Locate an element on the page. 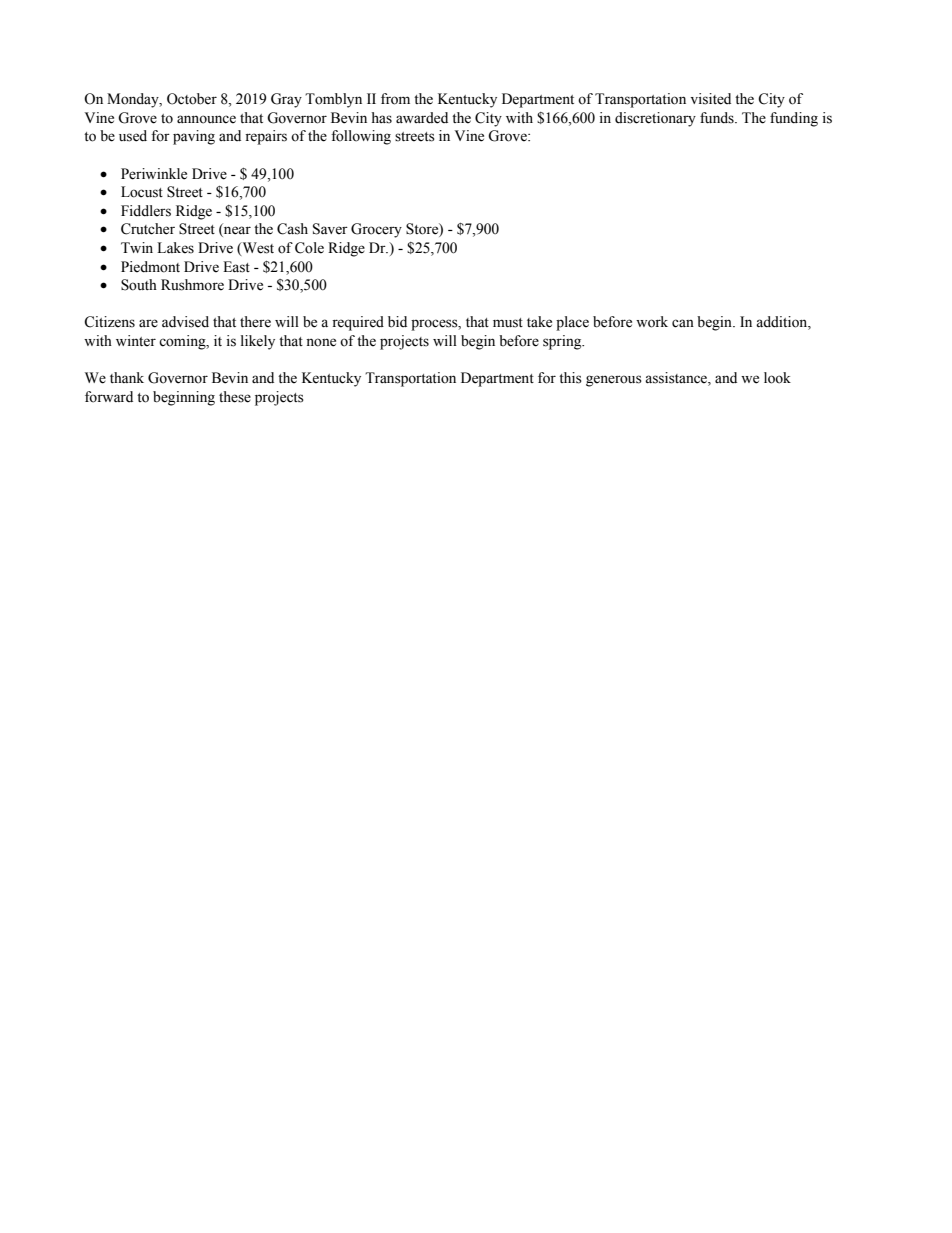  advised is located at coordinates (185, 322).
